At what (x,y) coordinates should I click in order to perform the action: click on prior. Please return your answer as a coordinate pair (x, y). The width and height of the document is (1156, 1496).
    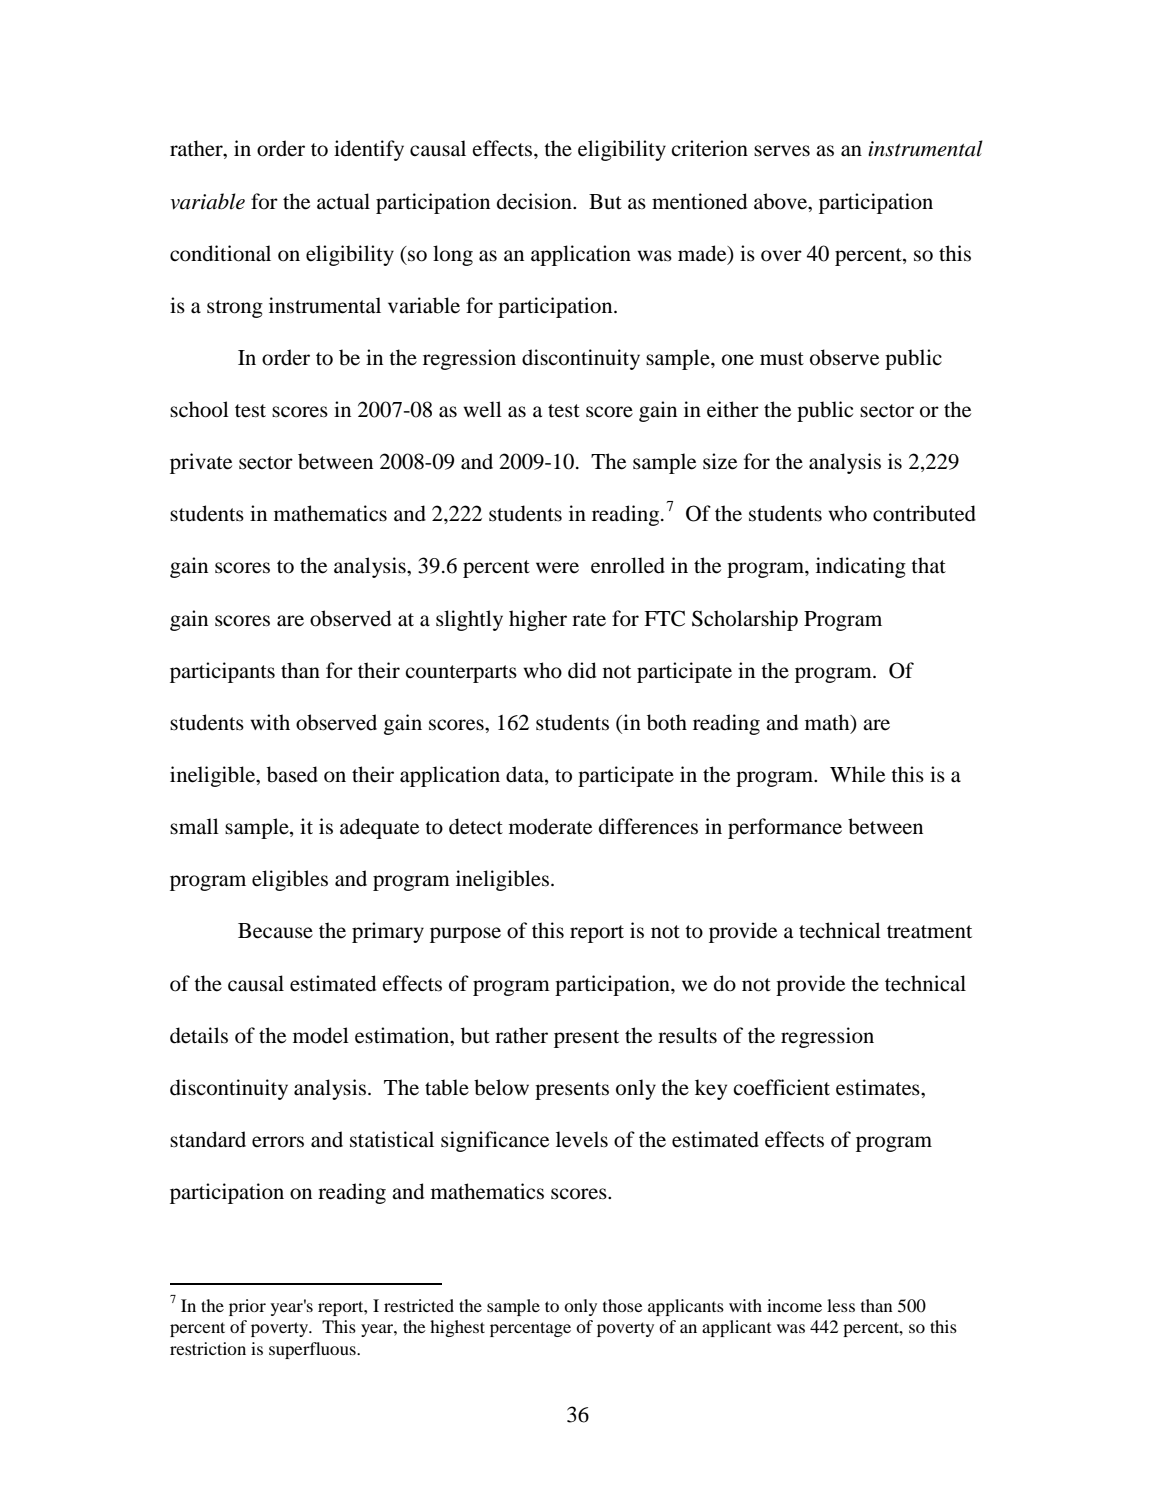
    Looking at the image, I should click on (247, 1307).
